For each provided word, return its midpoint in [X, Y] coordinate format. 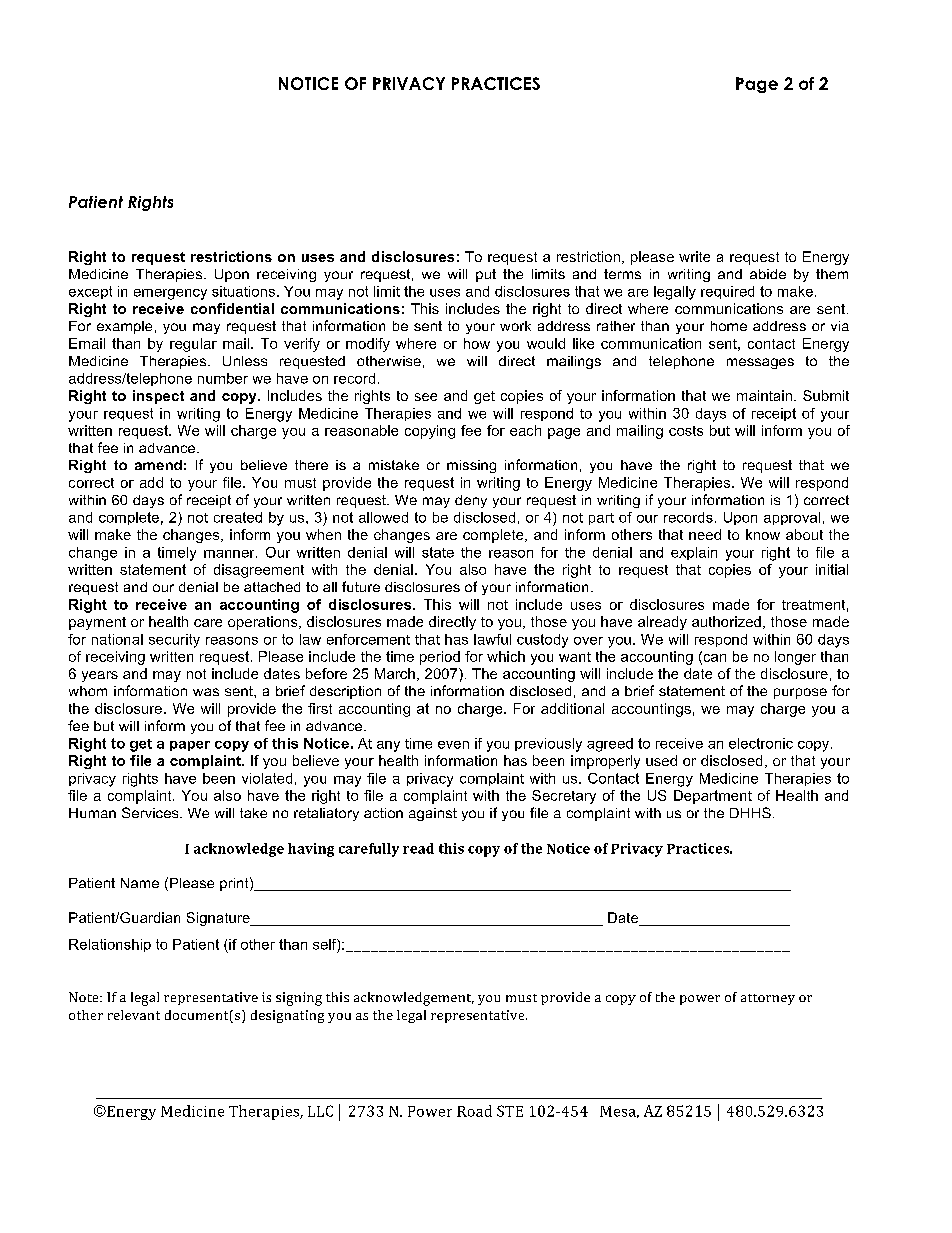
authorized [726, 621]
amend [158, 465]
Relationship [110, 945]
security [174, 641]
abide [768, 274]
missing [471, 466]
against [433, 814]
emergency [170, 294]
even [453, 745]
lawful [492, 639]
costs [686, 431]
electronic [761, 743]
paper [190, 746]
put [486, 275]
